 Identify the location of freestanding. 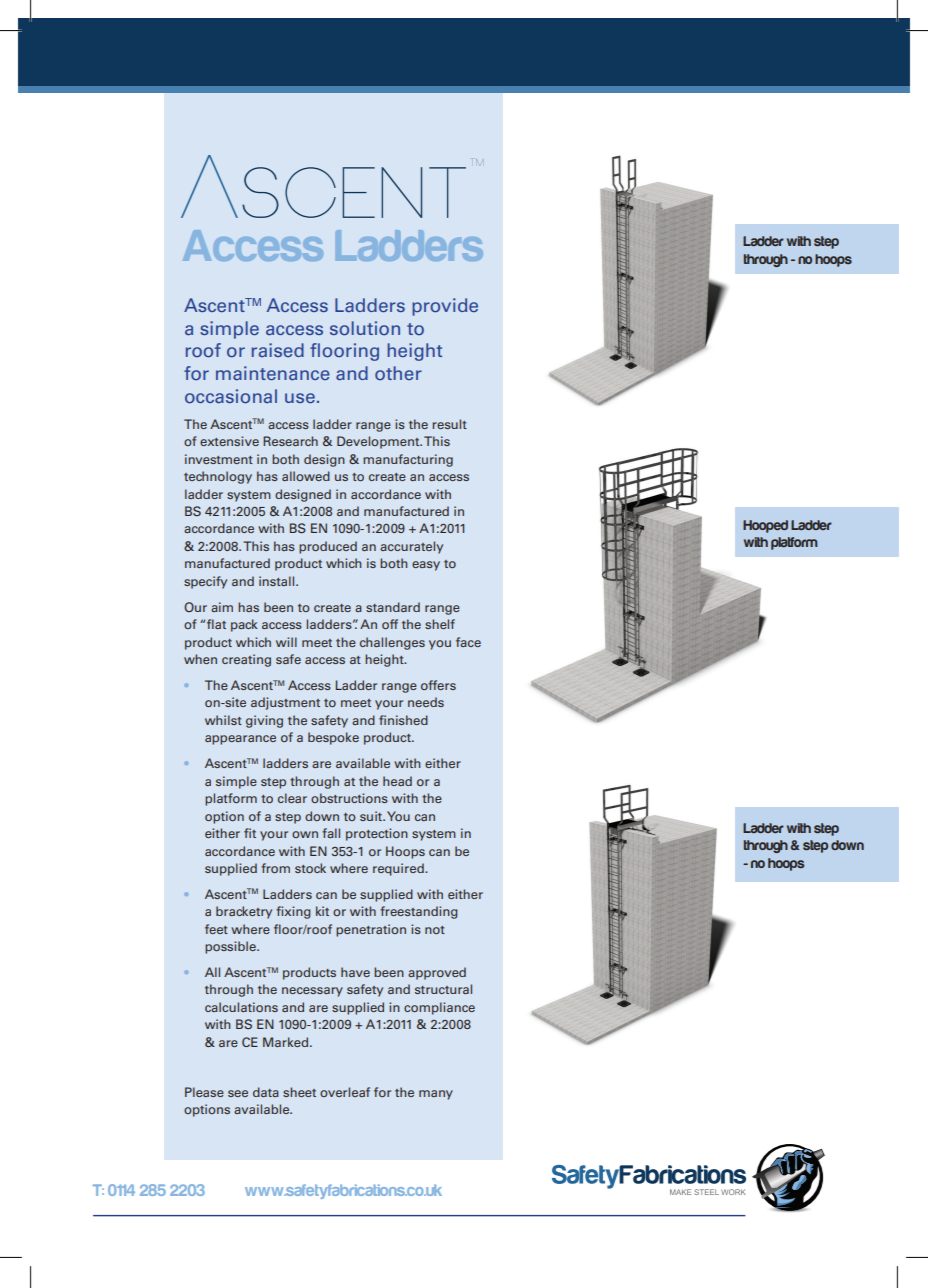
(419, 912).
